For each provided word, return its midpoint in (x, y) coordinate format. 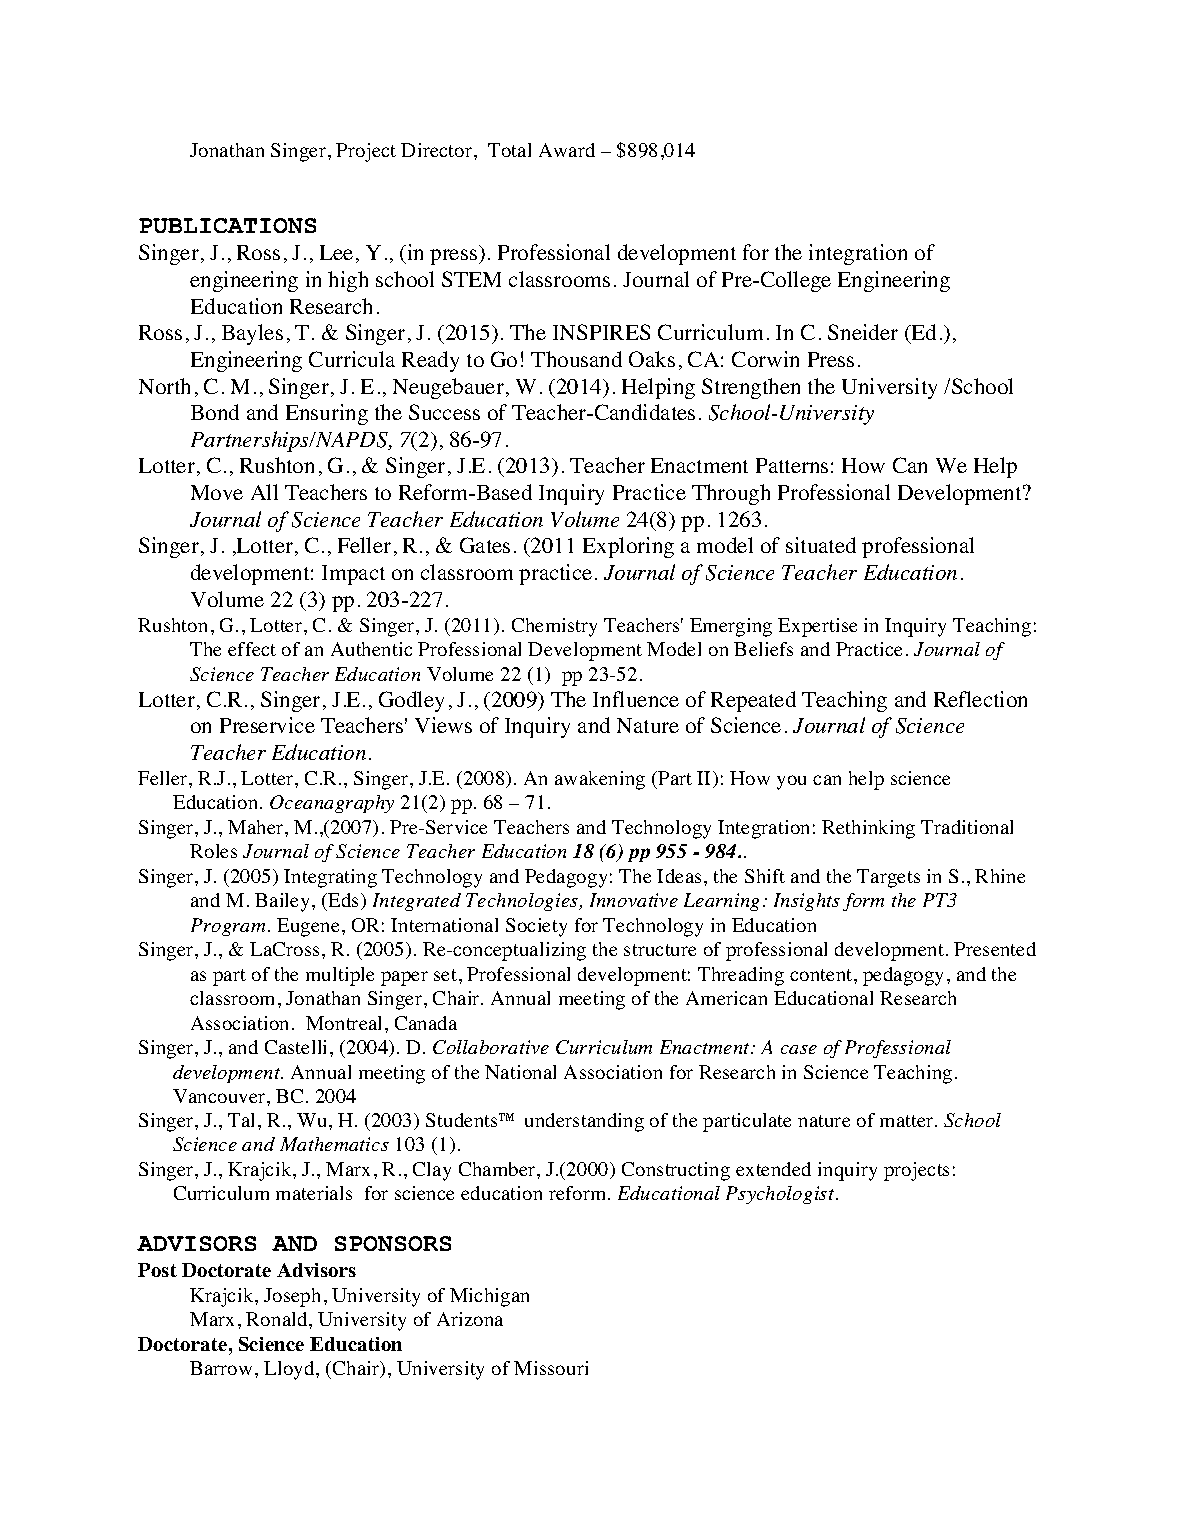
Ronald (278, 1319)
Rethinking (868, 829)
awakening (600, 780)
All (264, 492)
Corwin (765, 359)
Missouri (551, 1368)
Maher (257, 827)
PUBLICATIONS (227, 225)
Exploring (628, 547)
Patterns (792, 465)
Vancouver (220, 1096)
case (799, 1049)
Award (567, 150)
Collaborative (491, 1047)
